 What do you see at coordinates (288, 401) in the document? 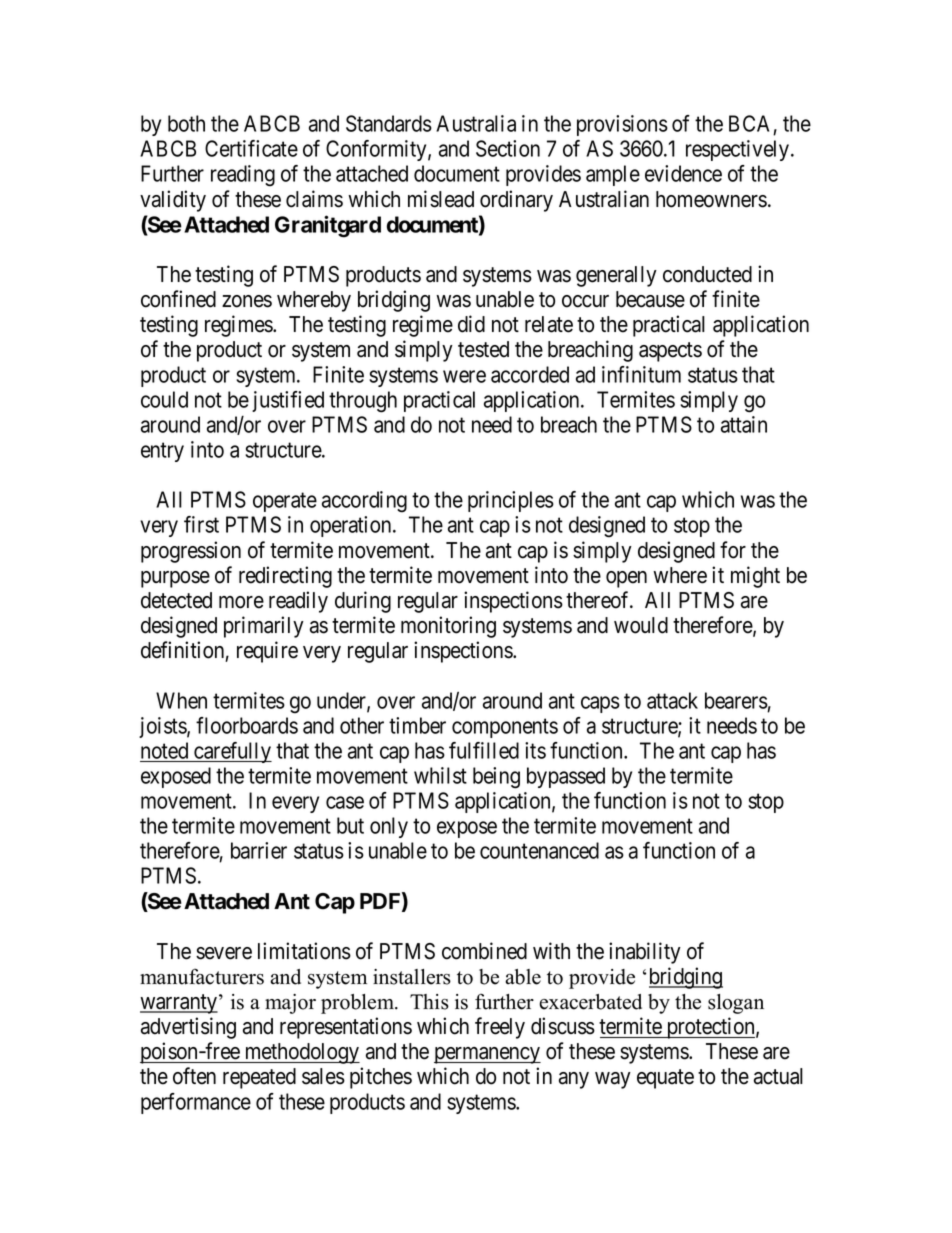
I see `justified` at bounding box center [288, 401].
